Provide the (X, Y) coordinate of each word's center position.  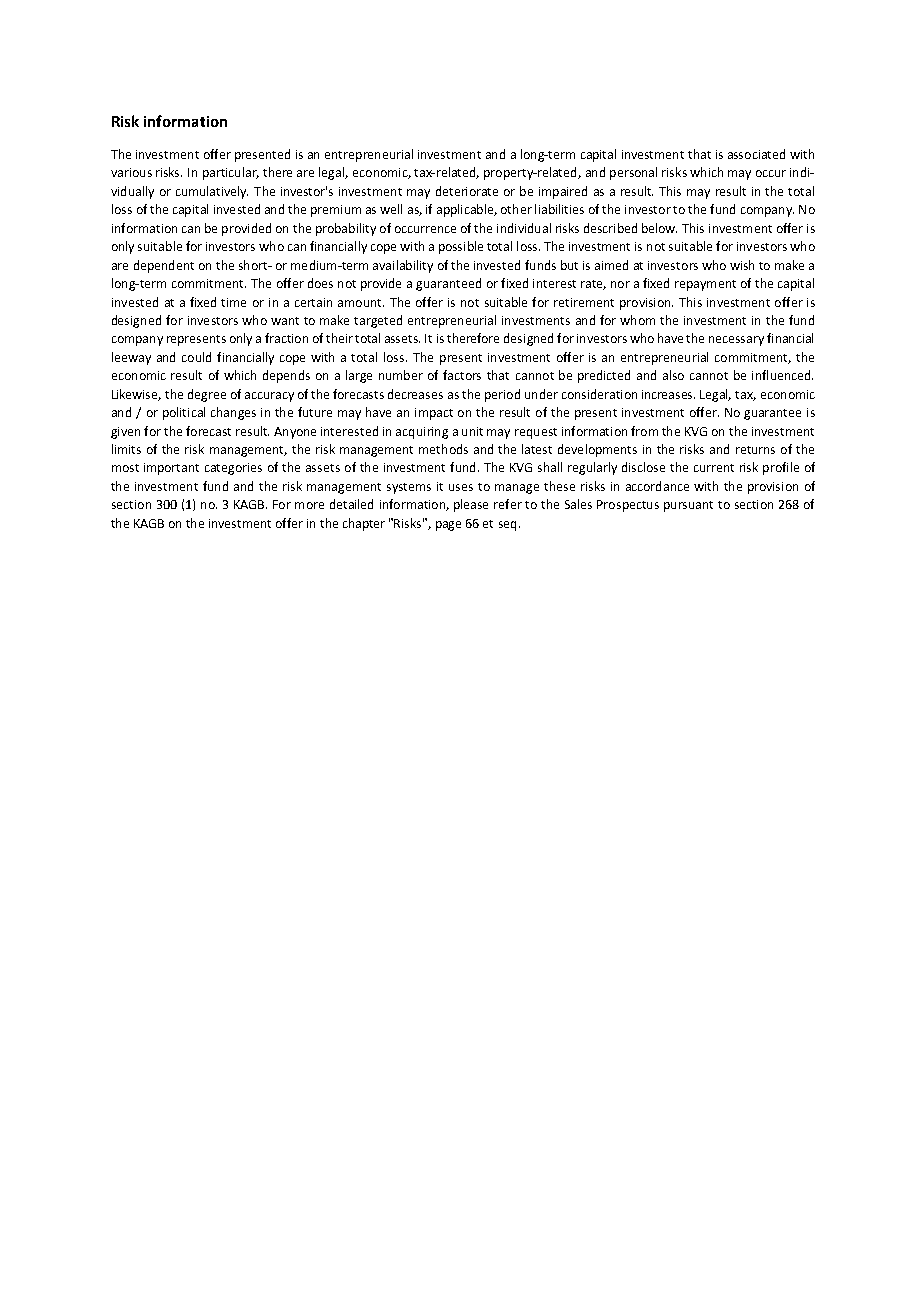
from (644, 431)
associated (756, 154)
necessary (736, 341)
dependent (164, 266)
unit (472, 431)
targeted (378, 321)
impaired (563, 192)
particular (231, 173)
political (184, 413)
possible (461, 247)
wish (742, 265)
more (309, 505)
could (196, 357)
